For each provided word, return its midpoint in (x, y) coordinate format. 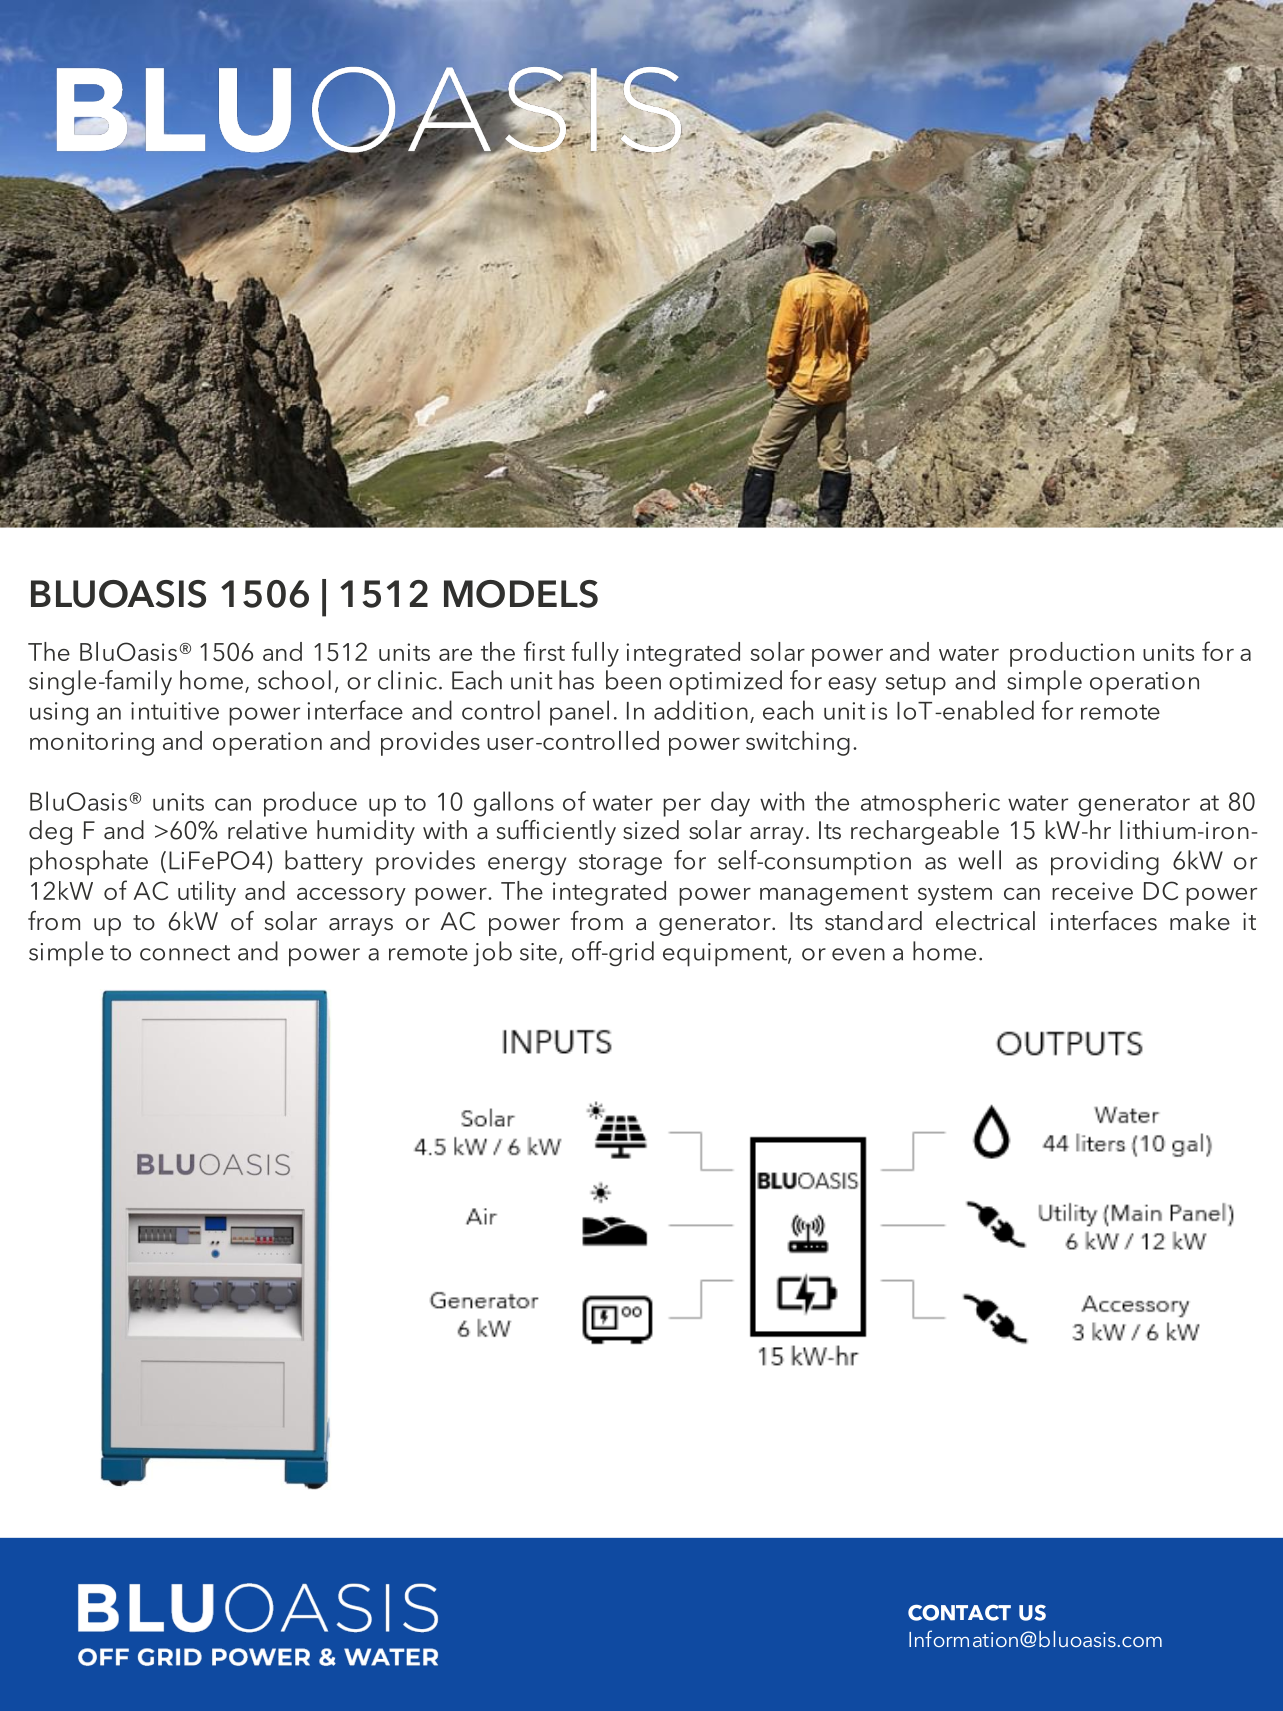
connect (185, 953)
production (1072, 654)
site (538, 952)
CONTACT (959, 1613)
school (294, 680)
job (492, 953)
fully (595, 654)
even (858, 954)
